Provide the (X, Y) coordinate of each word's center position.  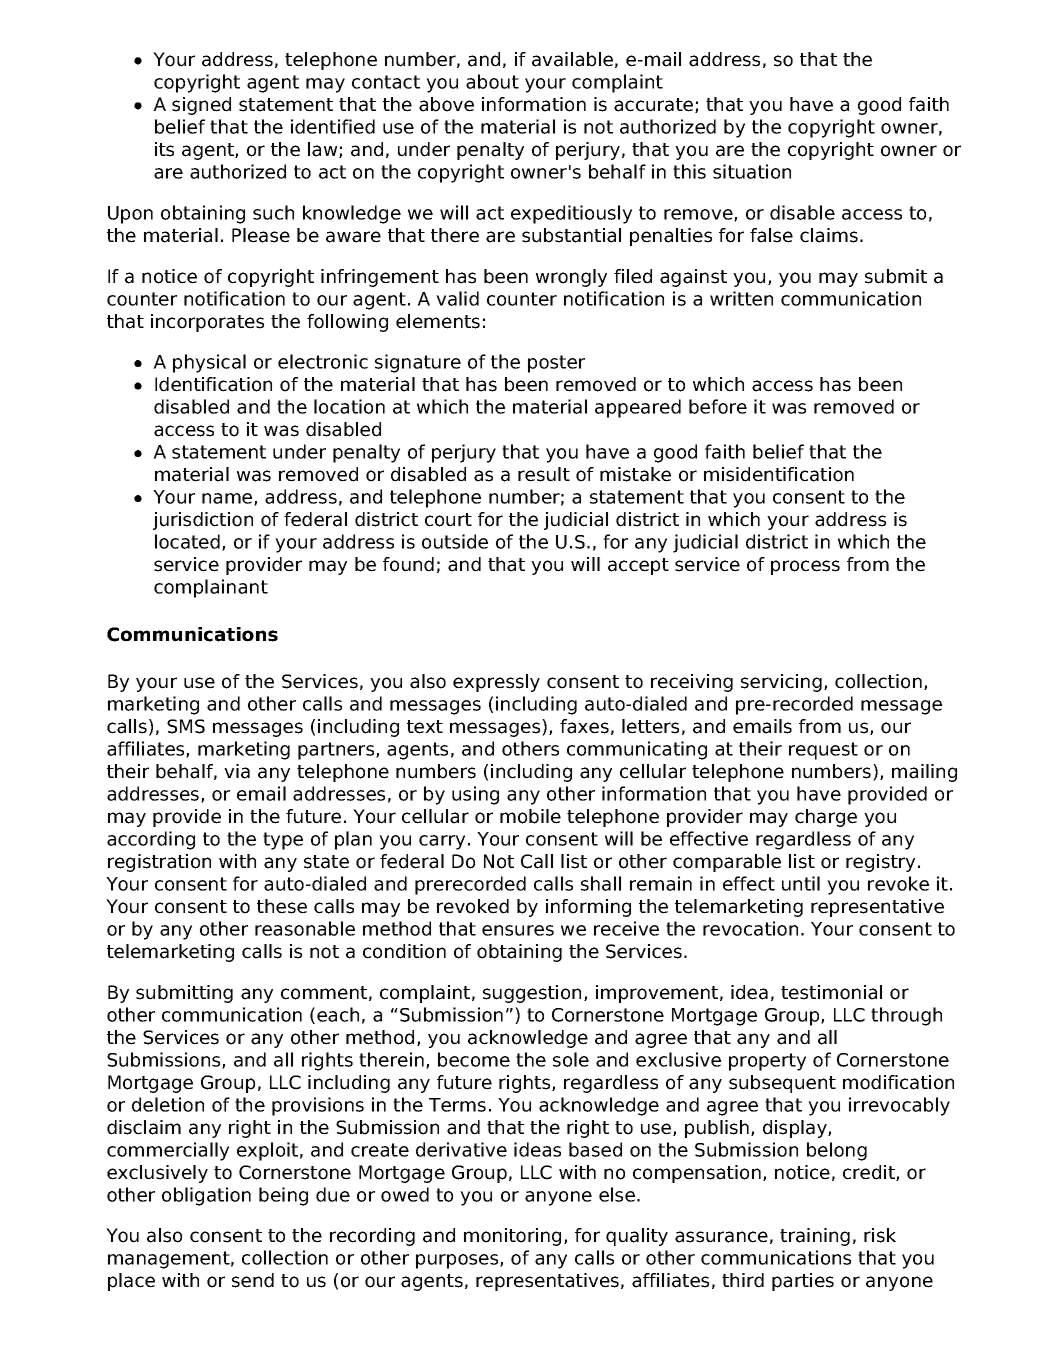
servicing (781, 683)
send (253, 1280)
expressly (496, 683)
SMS (186, 726)
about (492, 81)
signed (201, 106)
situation (752, 171)
